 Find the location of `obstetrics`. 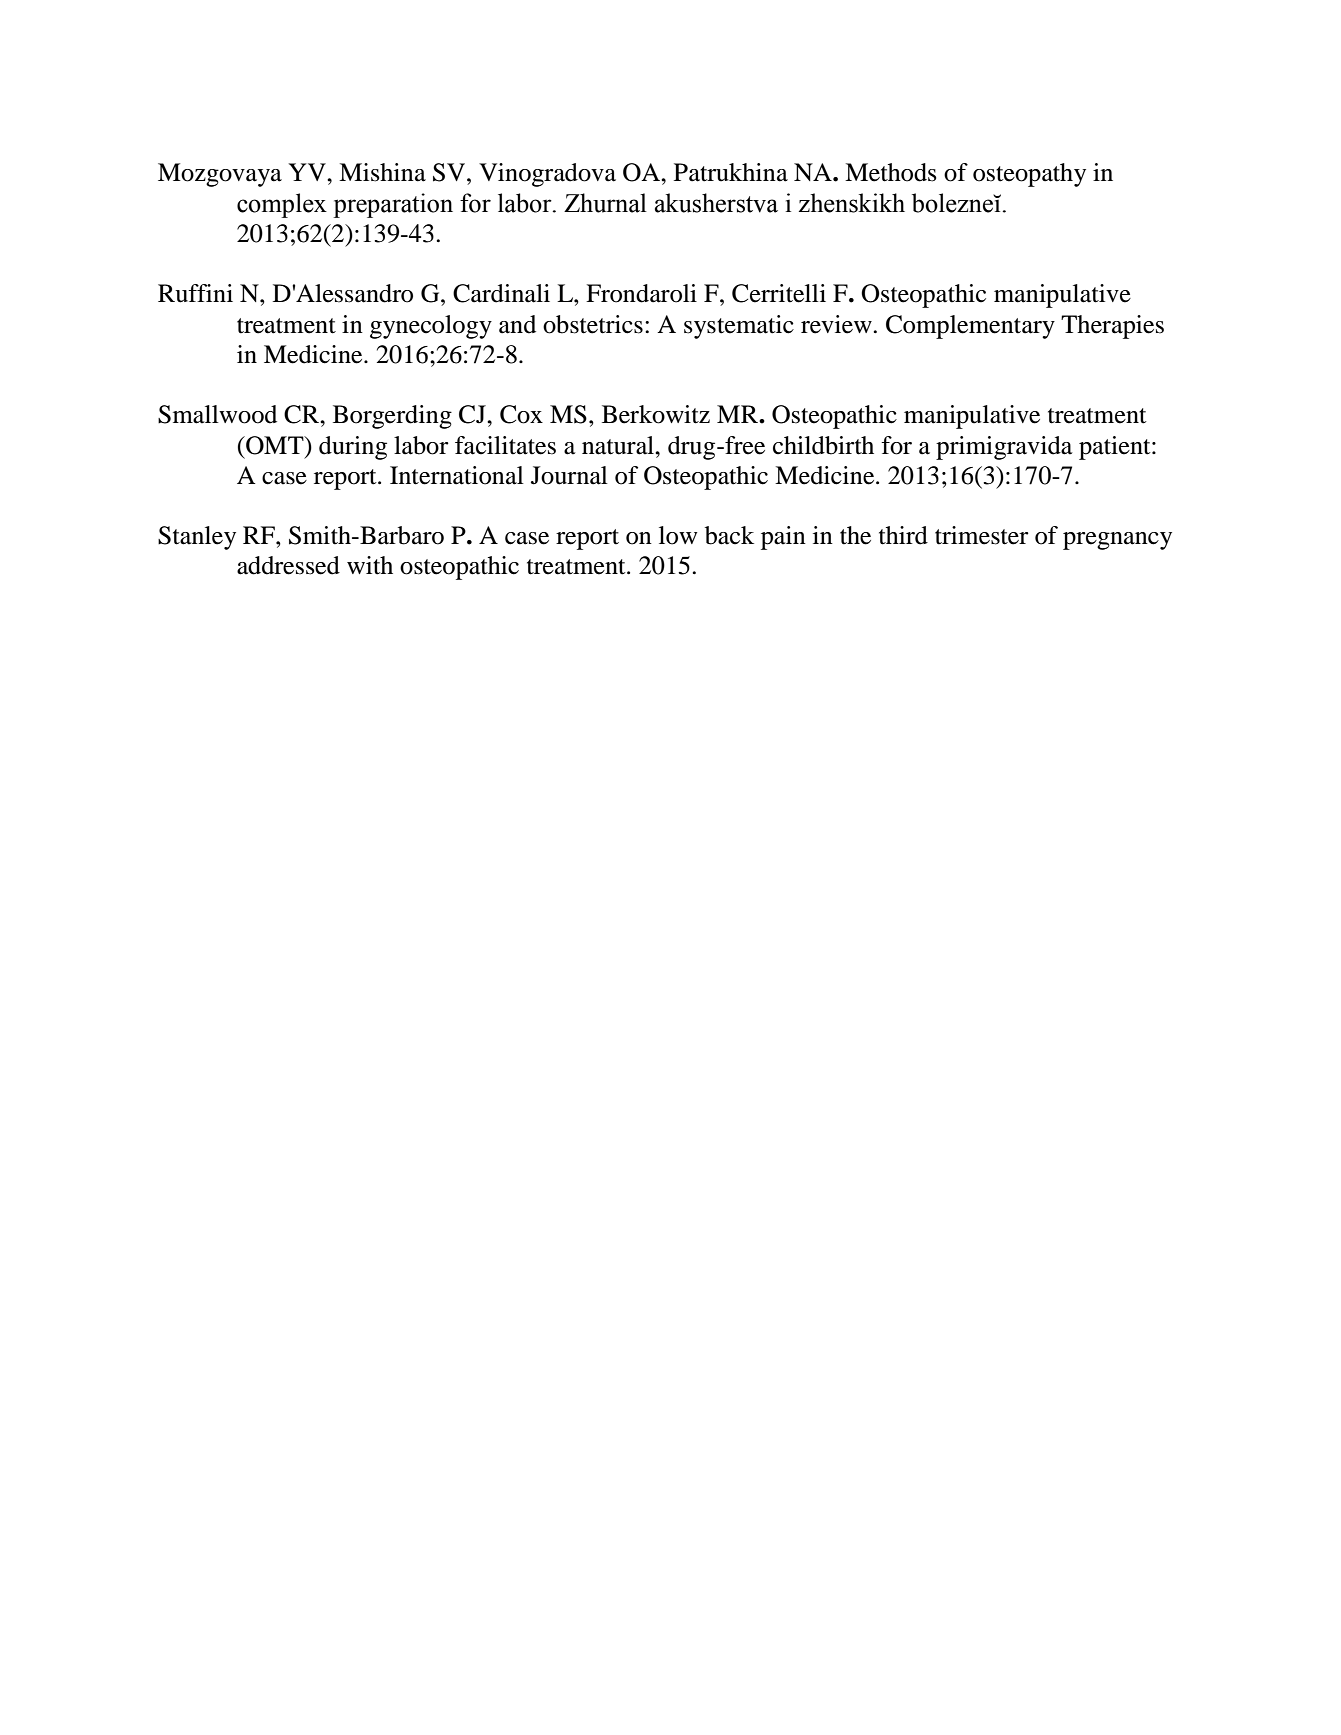

obstetrics is located at coordinates (593, 324).
